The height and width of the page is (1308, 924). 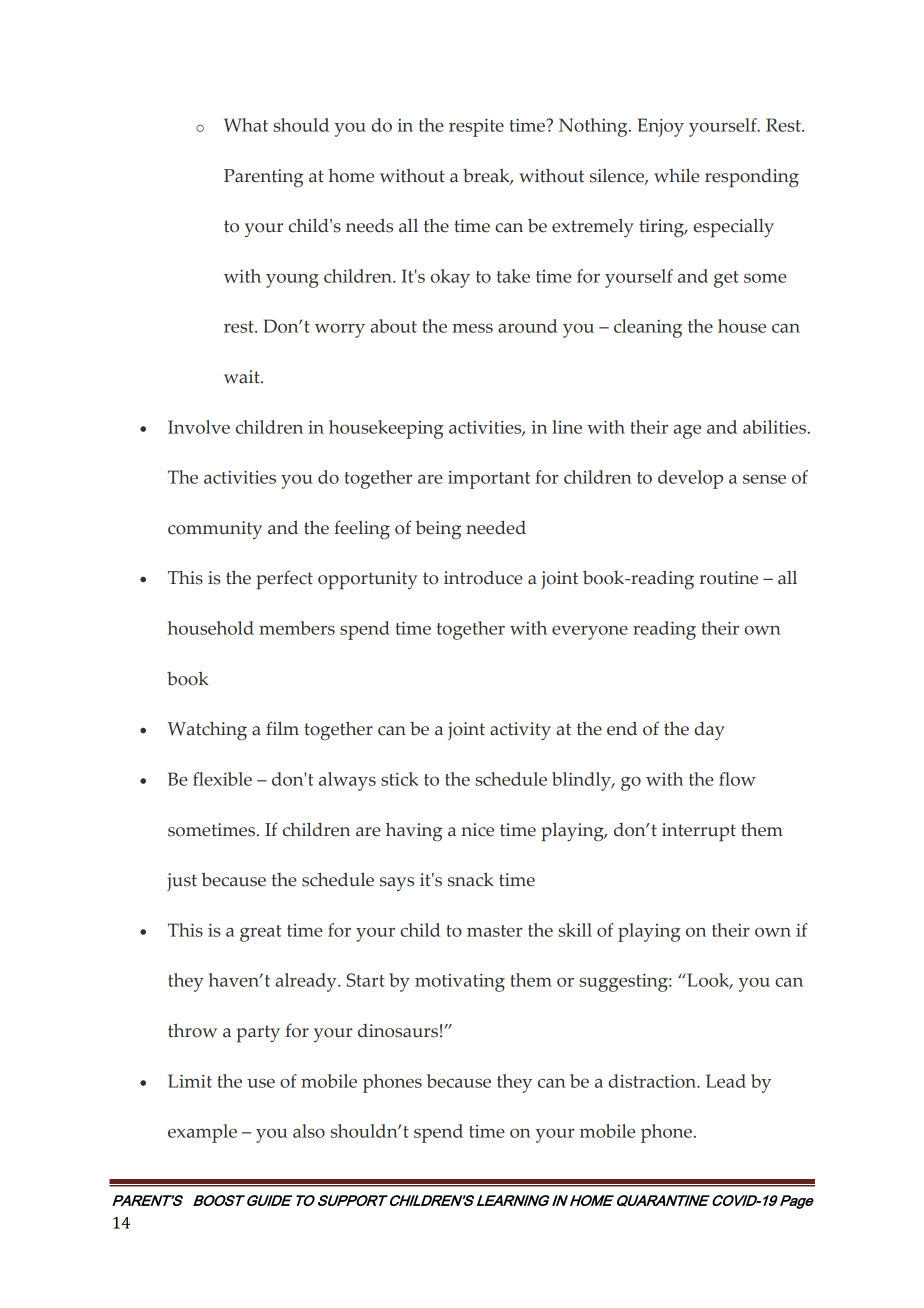 I want to click on What, so click(x=246, y=125).
